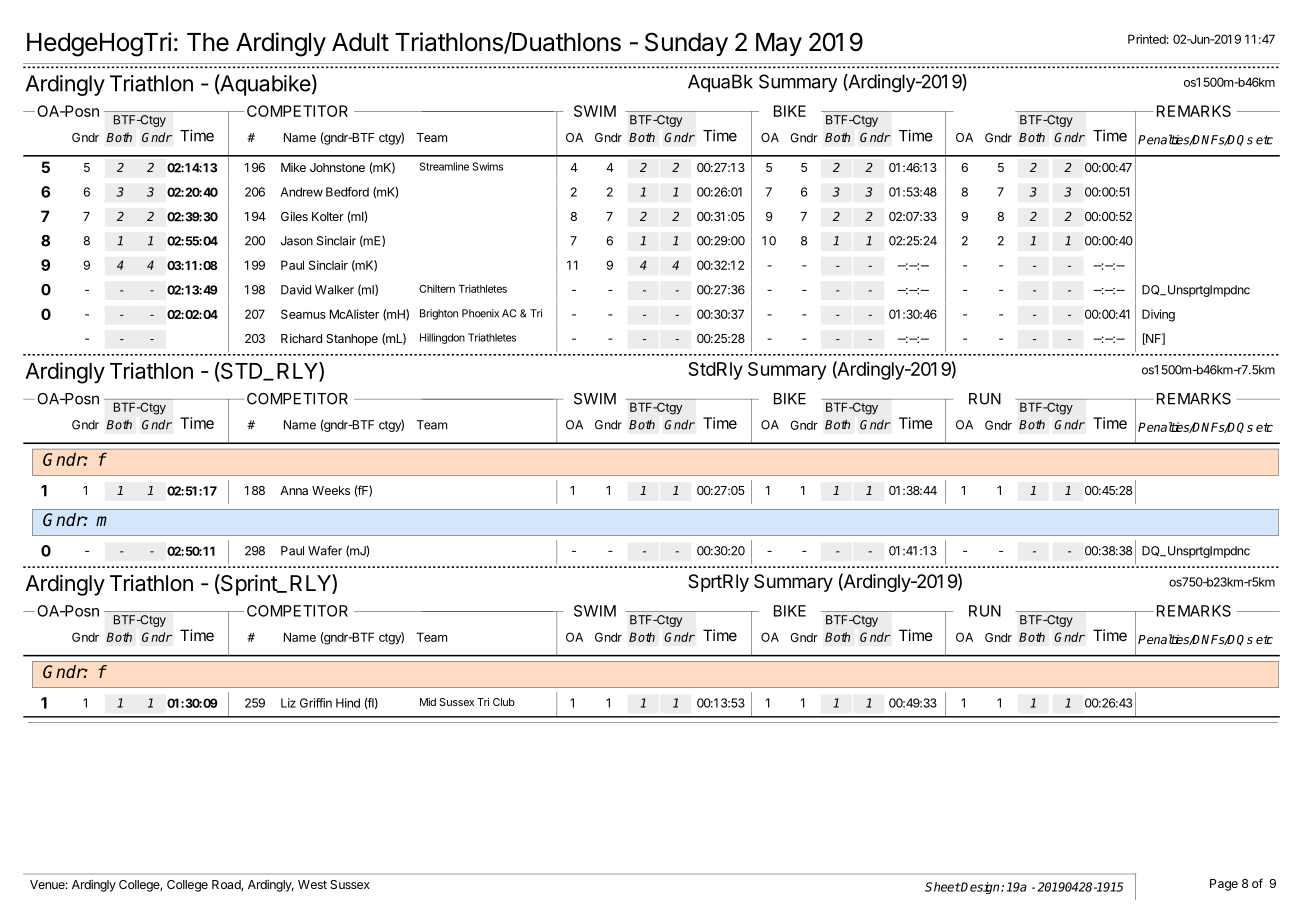  Describe the element at coordinates (312, 884) in the image. I see `West` at that location.
